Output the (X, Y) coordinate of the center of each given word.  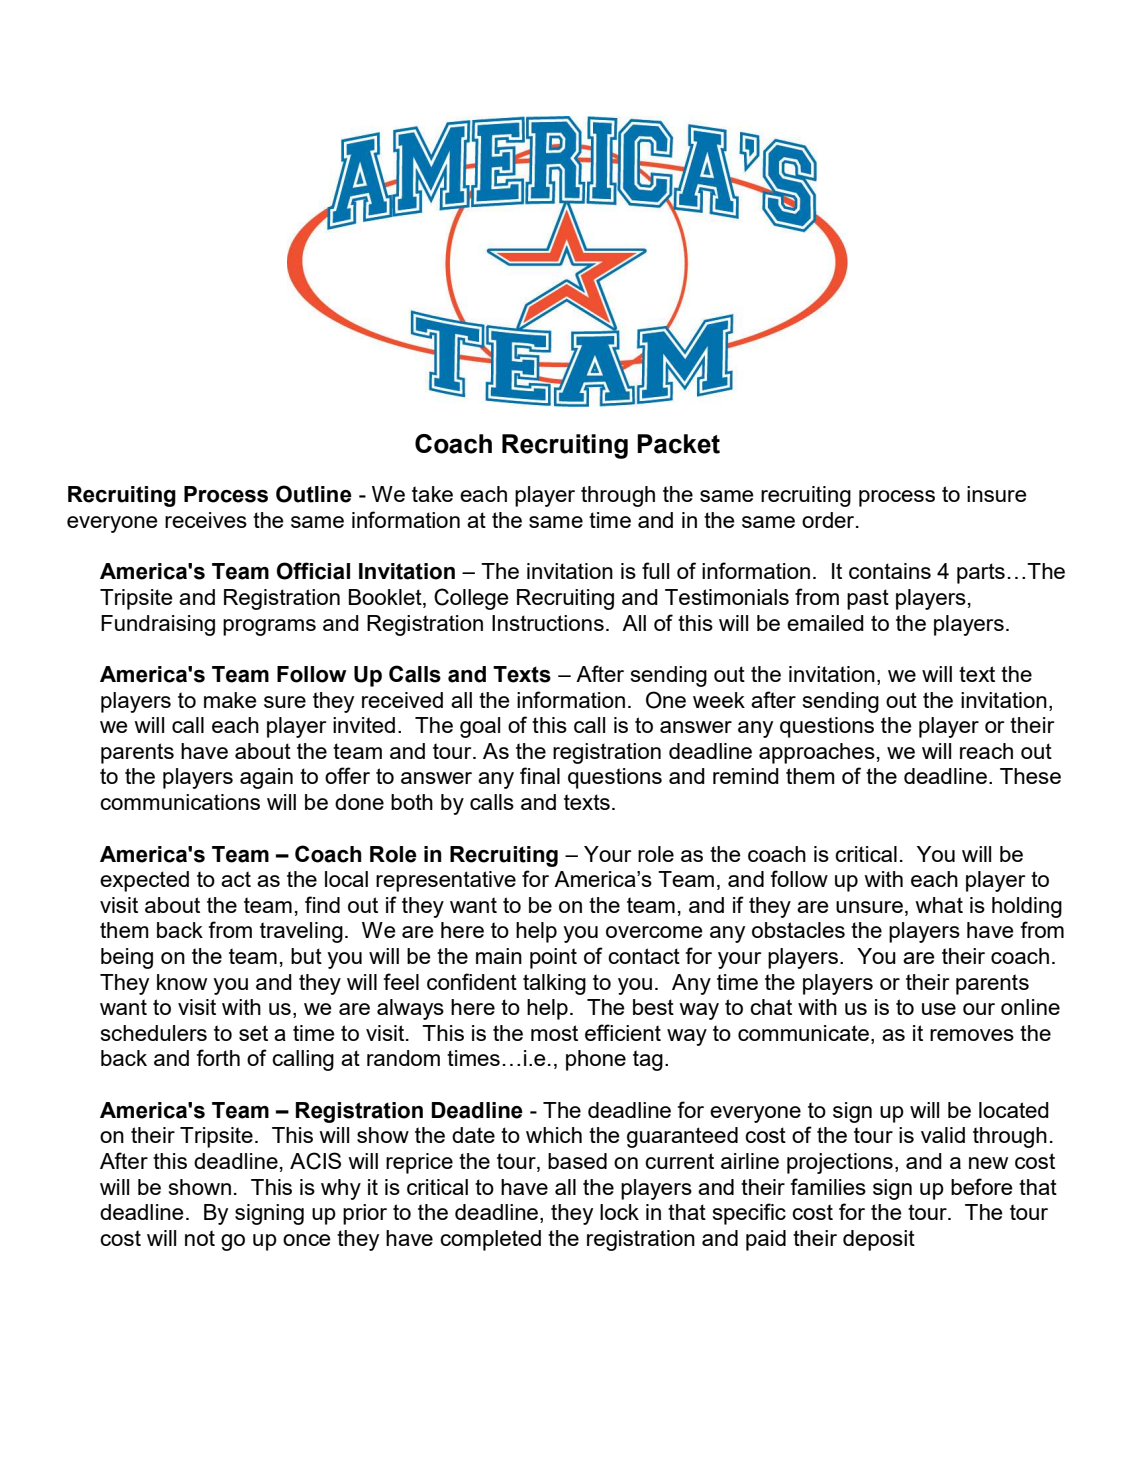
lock (619, 1212)
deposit (879, 1240)
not (200, 1238)
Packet (678, 444)
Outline (314, 494)
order (829, 520)
